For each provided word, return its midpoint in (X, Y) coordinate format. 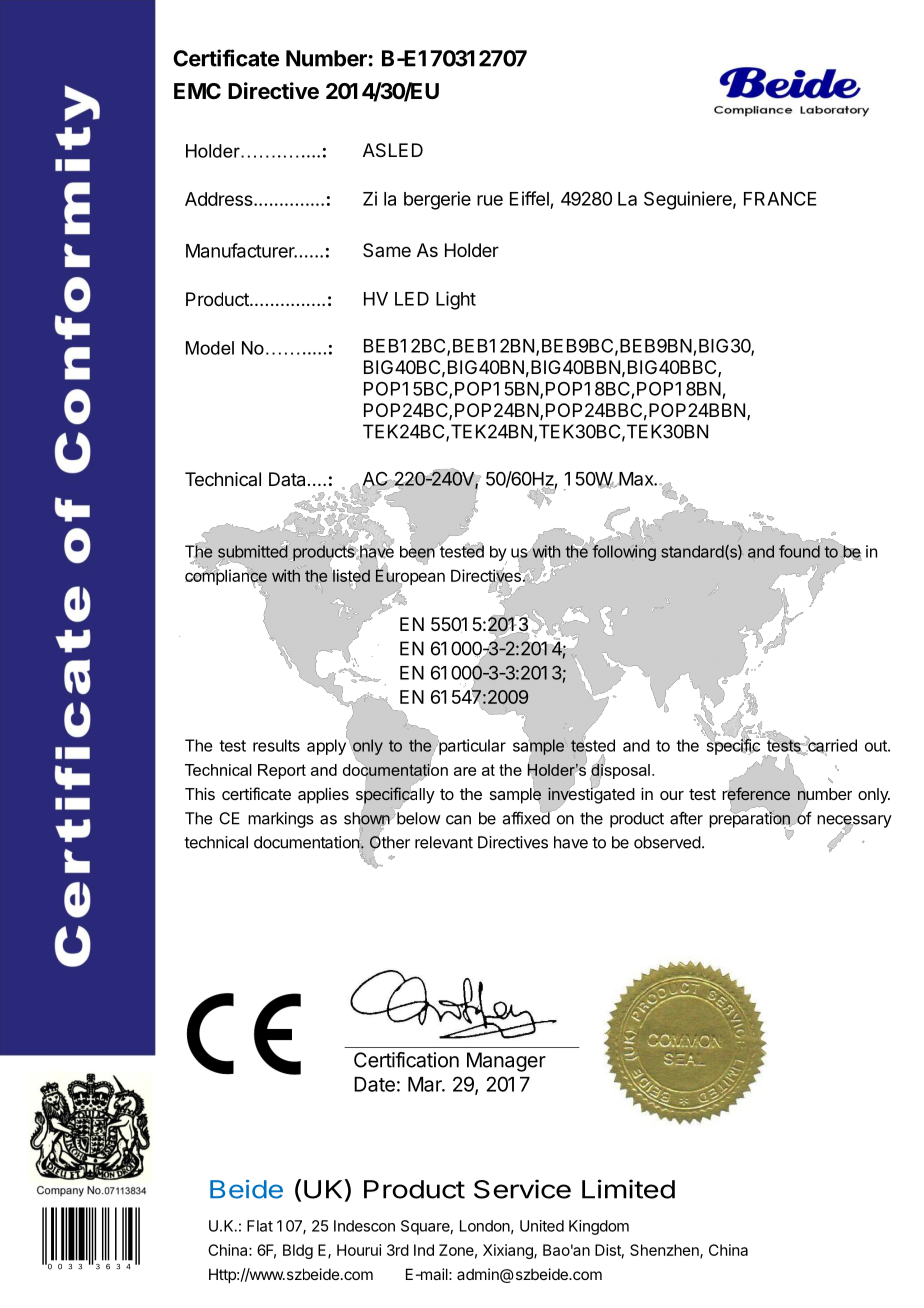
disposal (620, 771)
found (799, 551)
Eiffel (529, 198)
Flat (260, 1226)
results (276, 745)
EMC (197, 91)
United (542, 1226)
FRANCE (780, 199)
